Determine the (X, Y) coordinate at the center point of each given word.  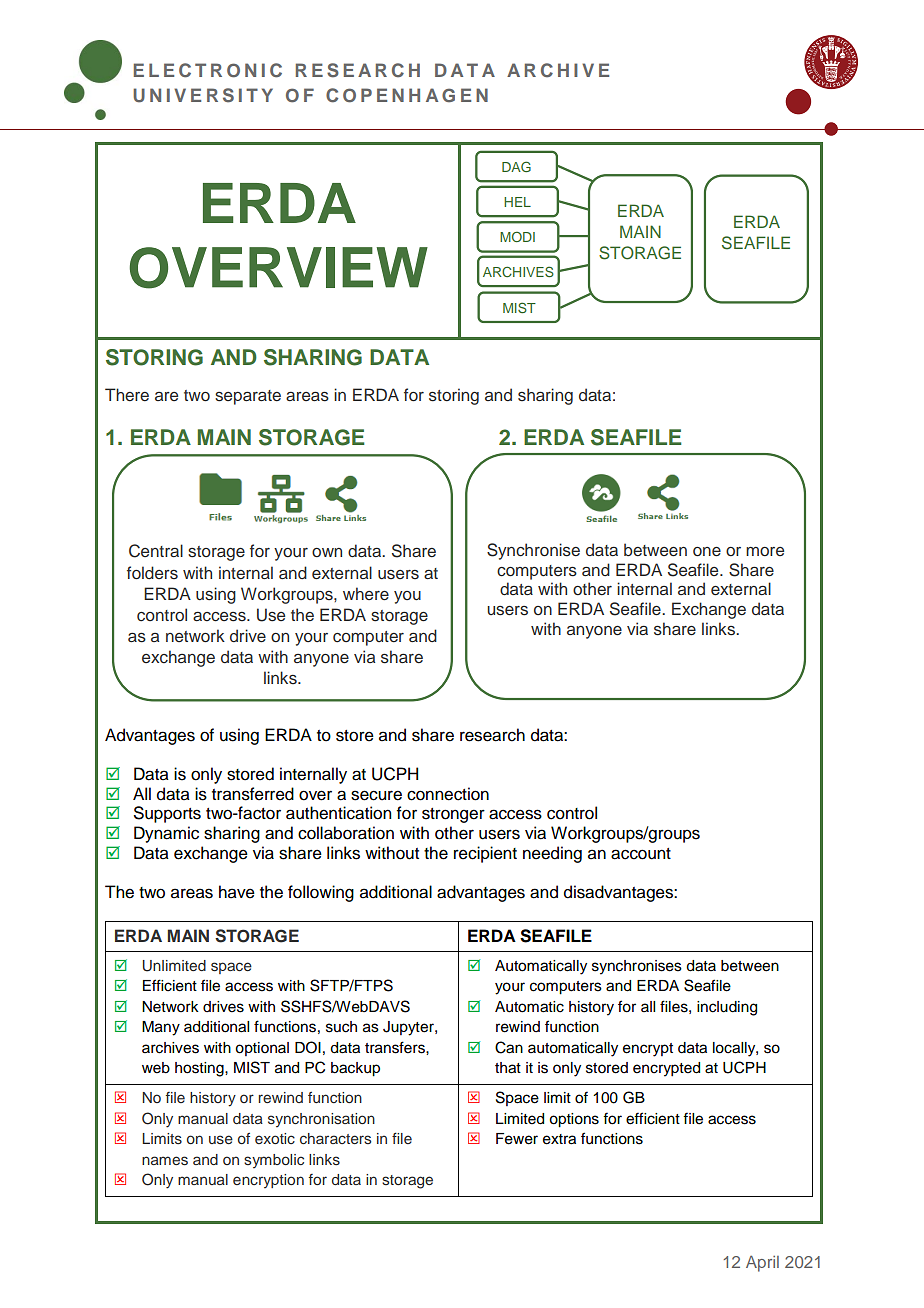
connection (448, 794)
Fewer (517, 1139)
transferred (253, 794)
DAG (516, 166)
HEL (517, 202)
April (762, 1264)
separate (248, 397)
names (165, 1161)
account (641, 854)
